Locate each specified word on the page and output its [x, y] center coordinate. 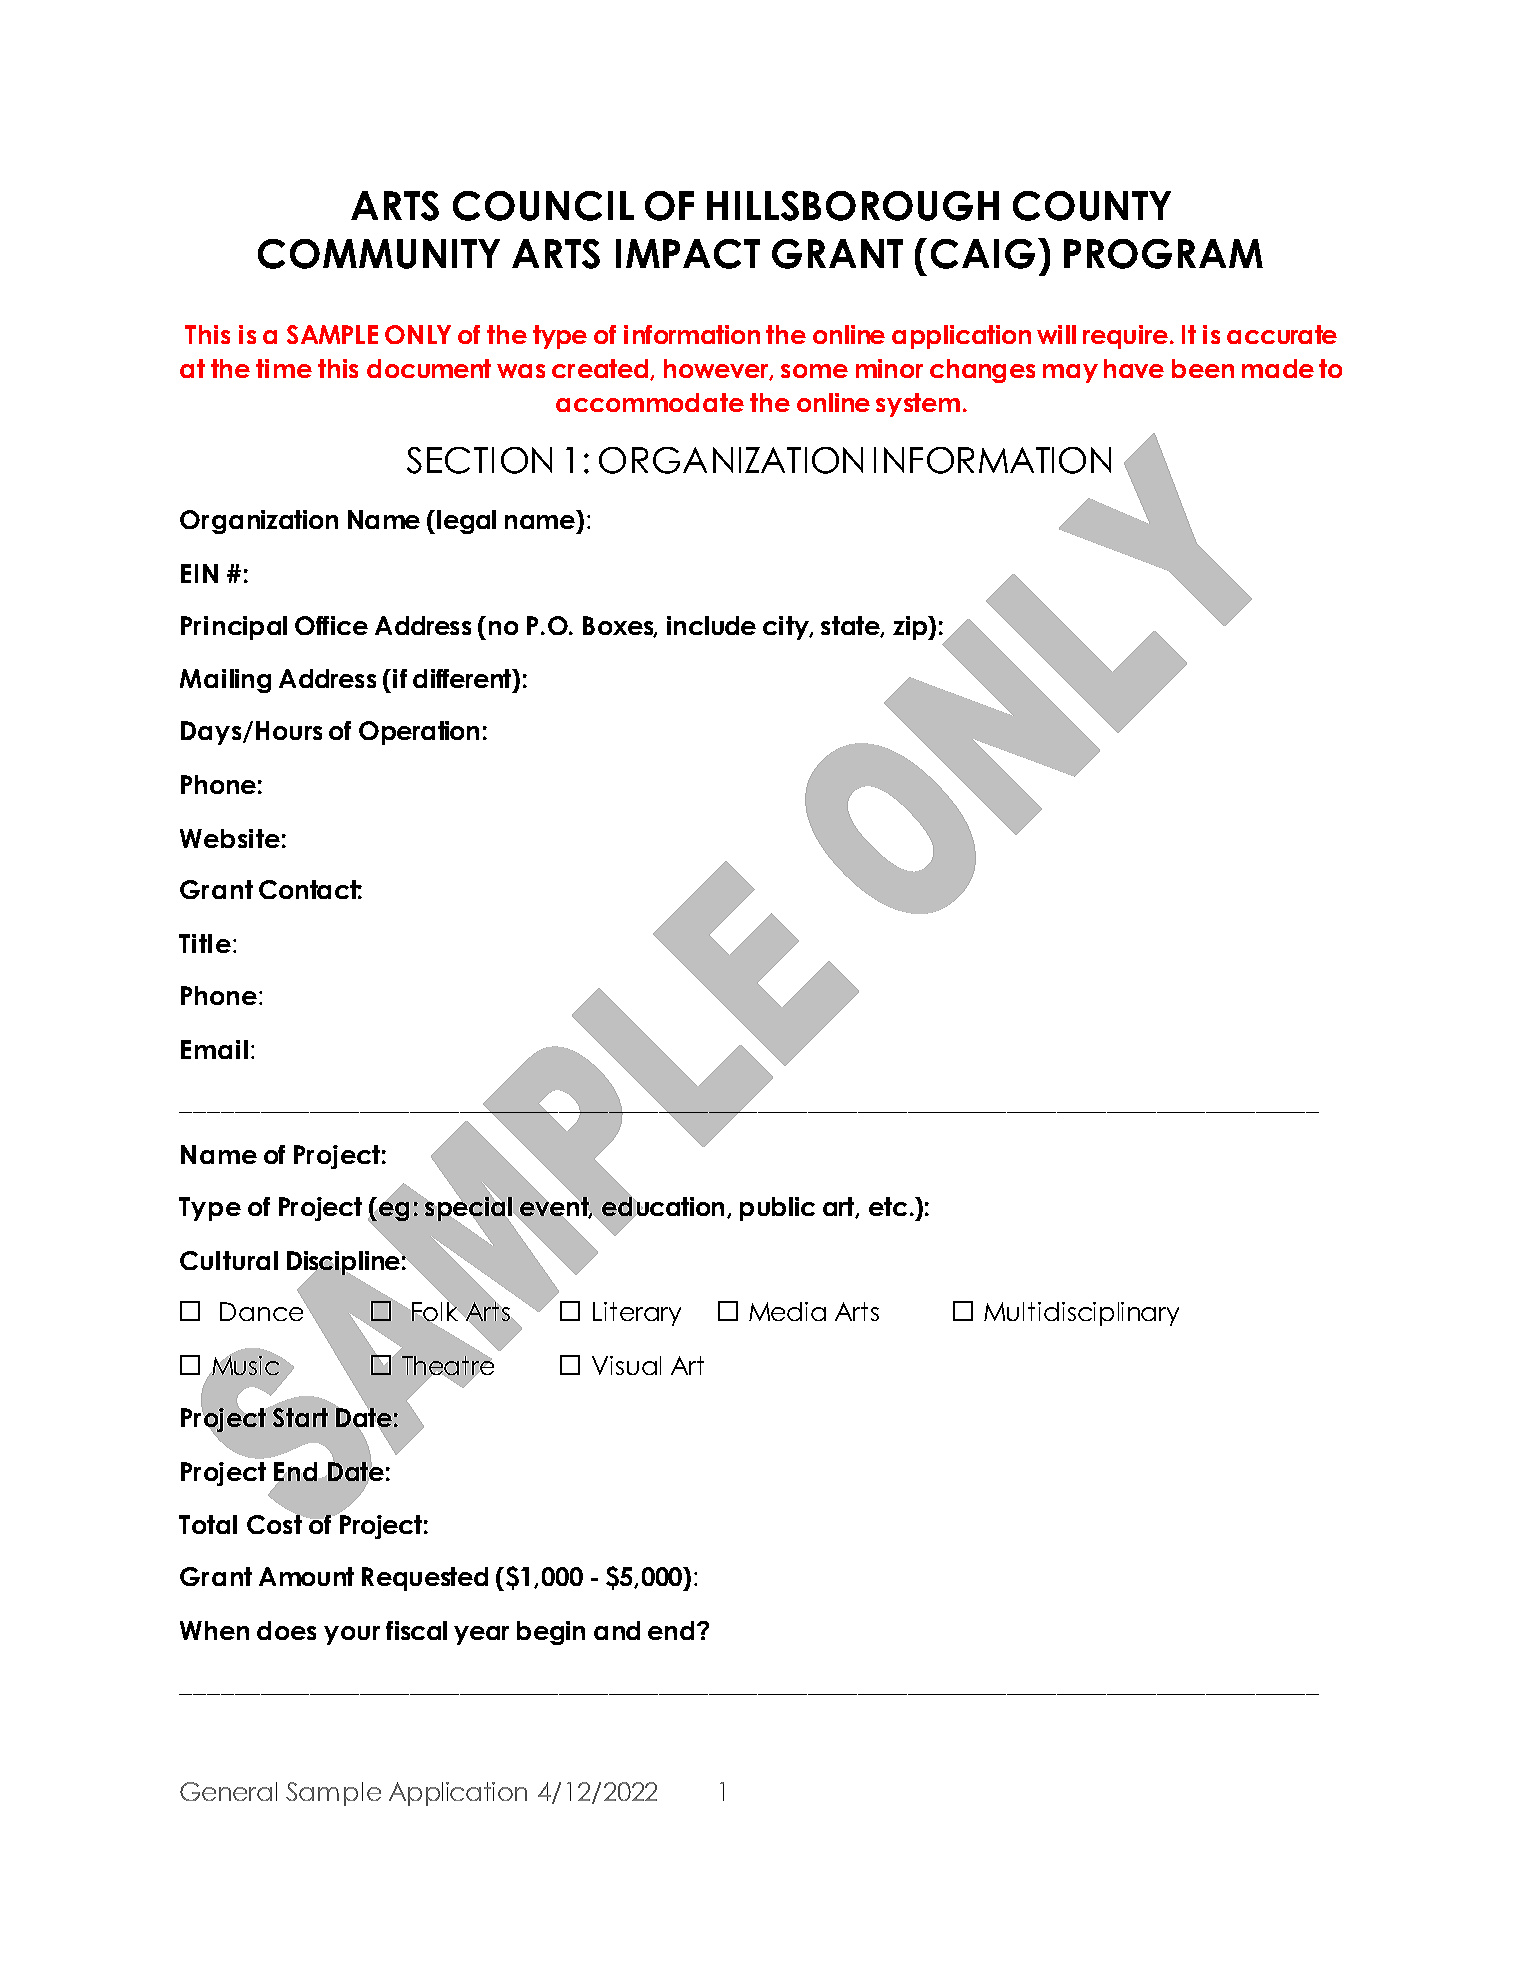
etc [888, 1206]
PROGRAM [1163, 254]
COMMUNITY [379, 254]
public [777, 1209]
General [228, 1791]
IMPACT [688, 254]
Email [214, 1049]
